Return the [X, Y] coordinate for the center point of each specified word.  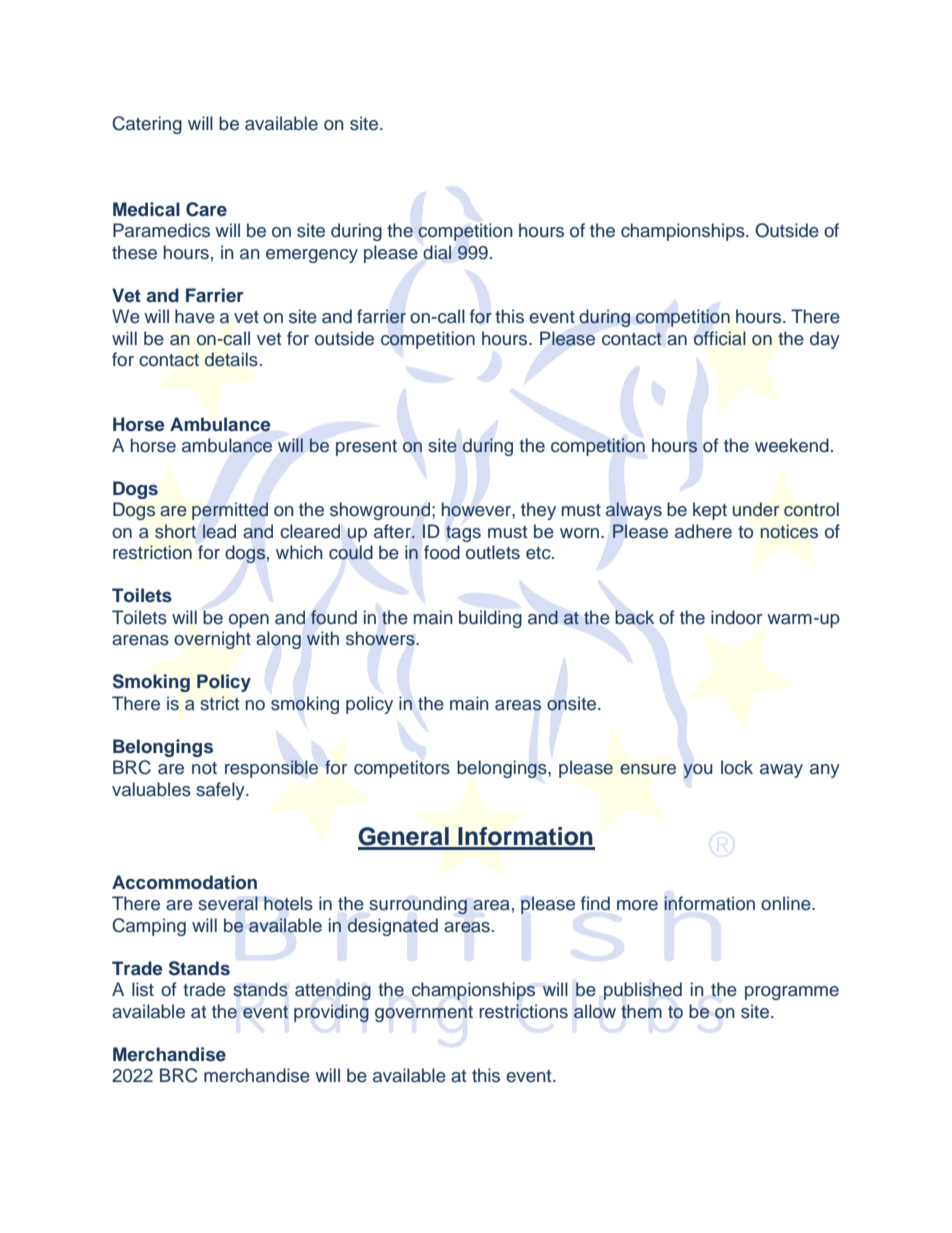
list [143, 989]
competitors [402, 769]
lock [737, 767]
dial [437, 252]
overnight [212, 640]
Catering [147, 125]
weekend [792, 445]
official [720, 338]
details [231, 359]
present [366, 448]
